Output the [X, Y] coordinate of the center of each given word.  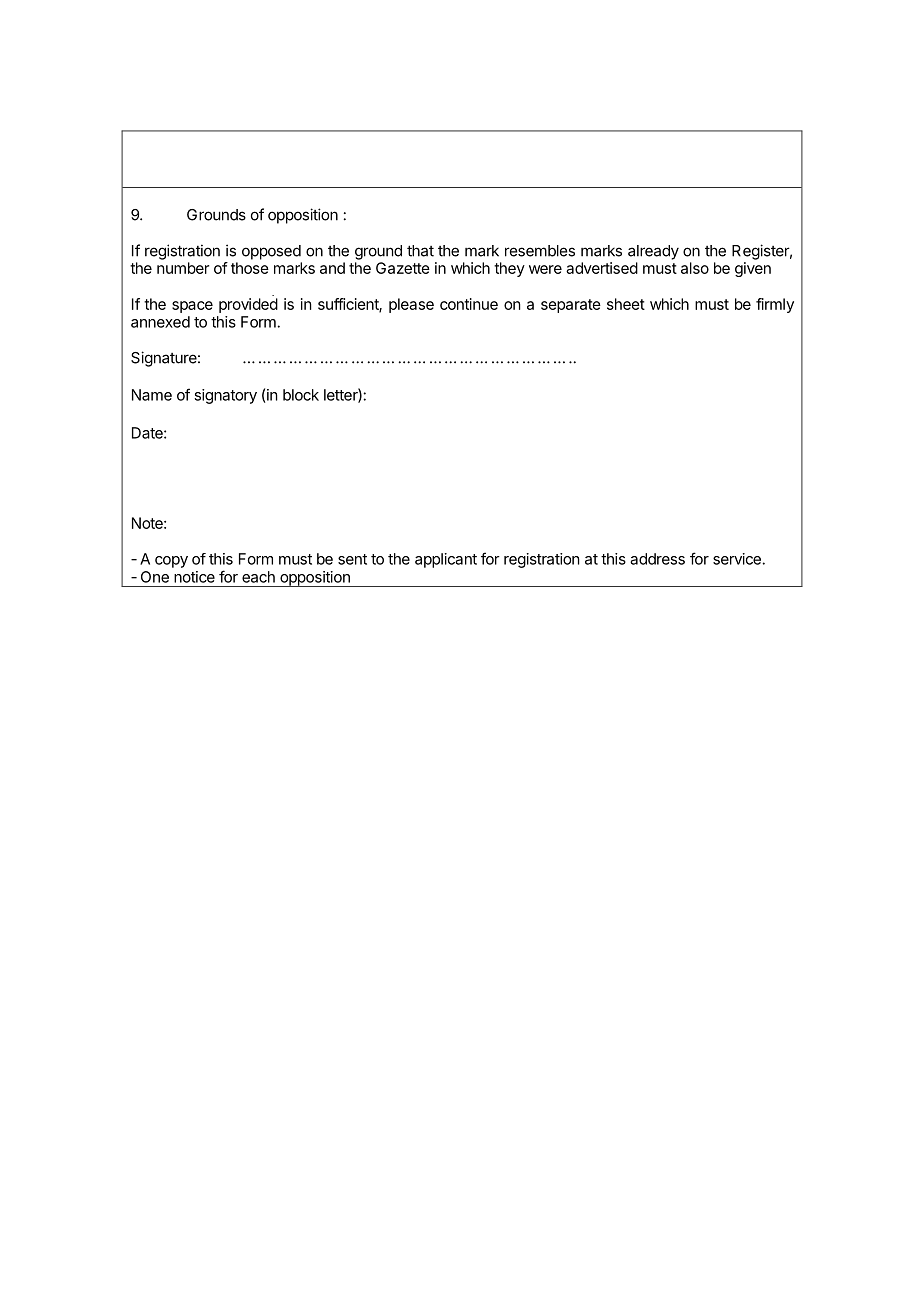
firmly [775, 305]
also [695, 268]
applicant [446, 560]
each [258, 577]
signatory [225, 396]
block [301, 395]
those [250, 268]
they [509, 269]
